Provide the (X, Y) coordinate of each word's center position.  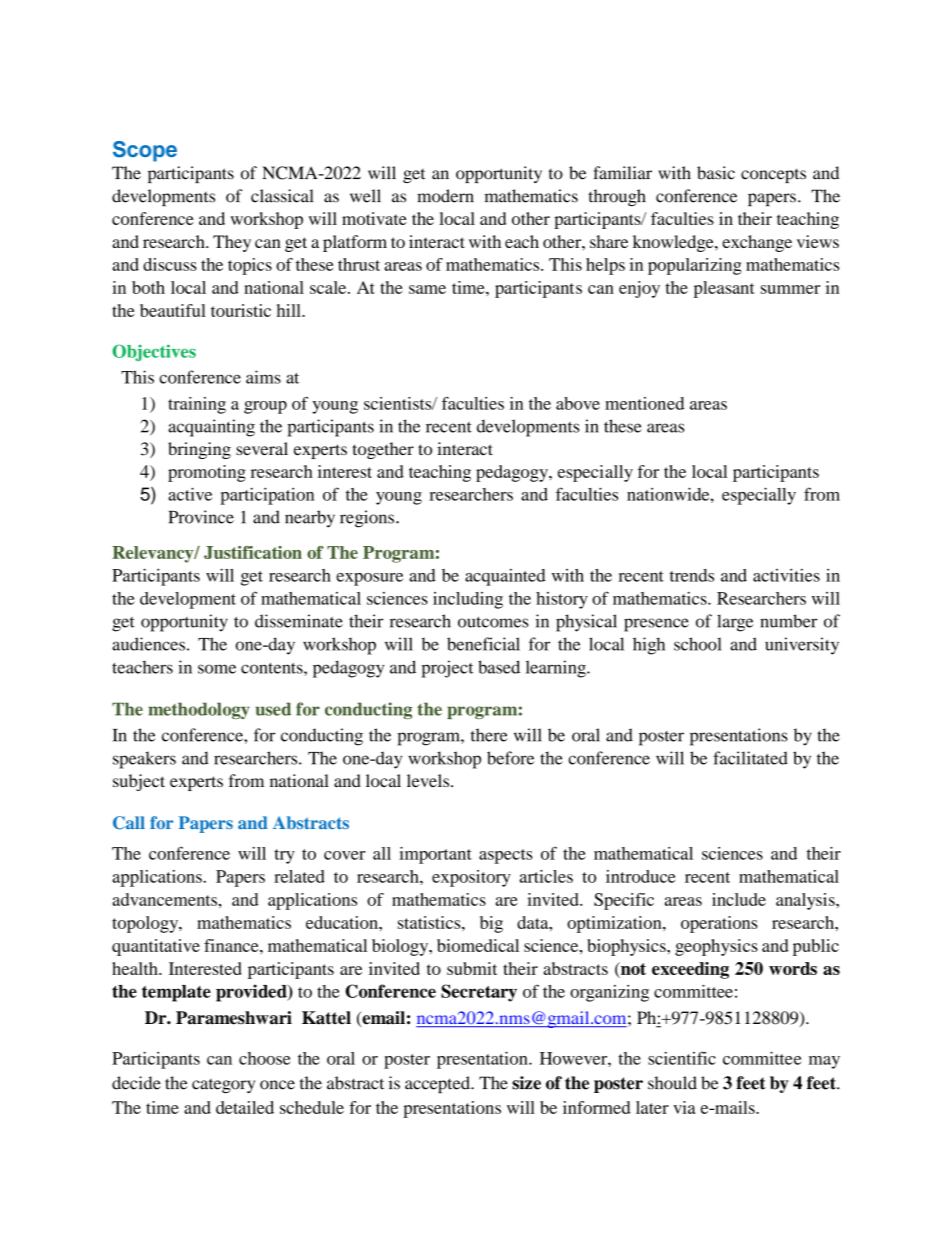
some (217, 669)
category (223, 1086)
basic (716, 173)
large (735, 623)
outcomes (493, 622)
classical (282, 196)
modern (445, 196)
